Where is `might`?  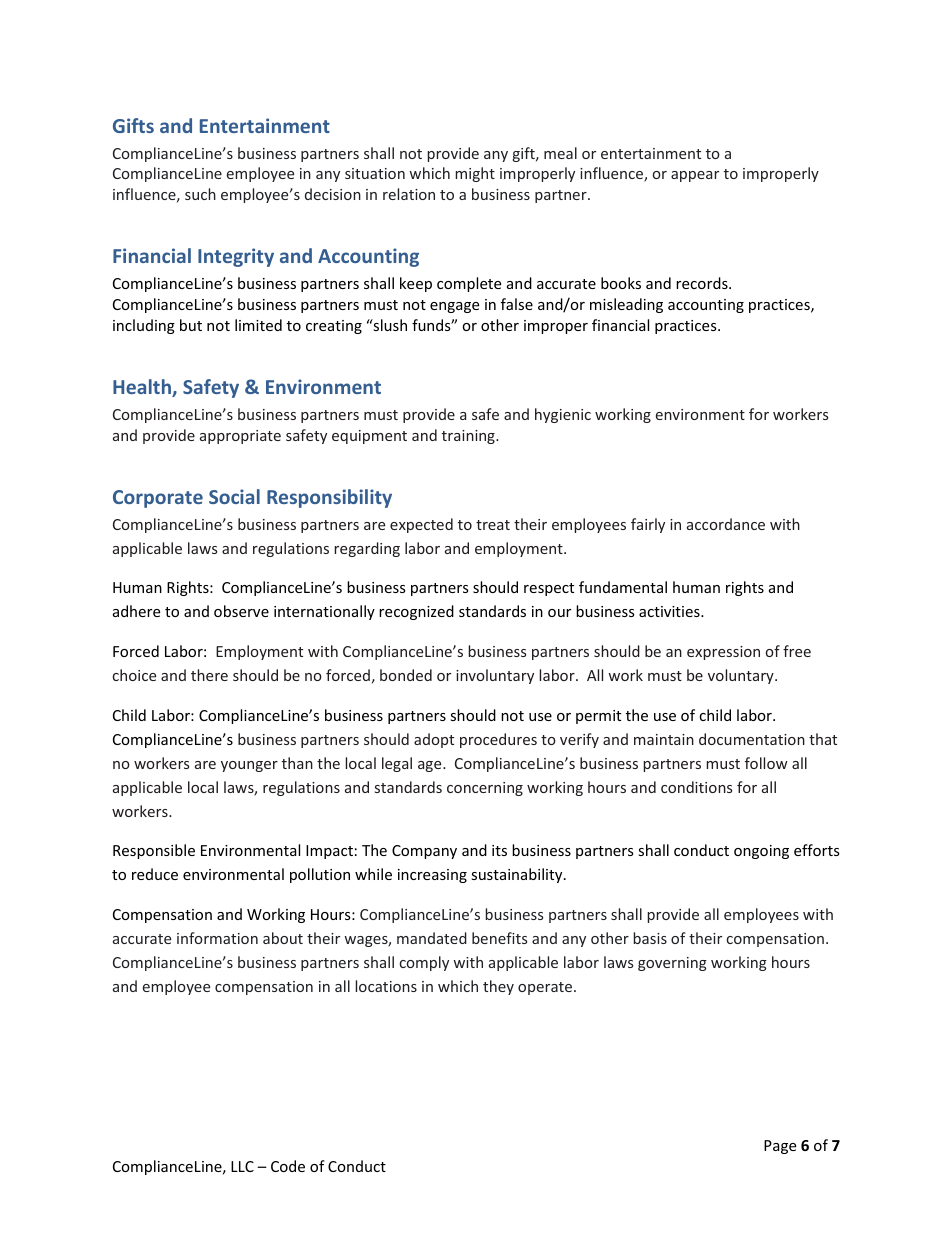 might is located at coordinates (475, 174).
